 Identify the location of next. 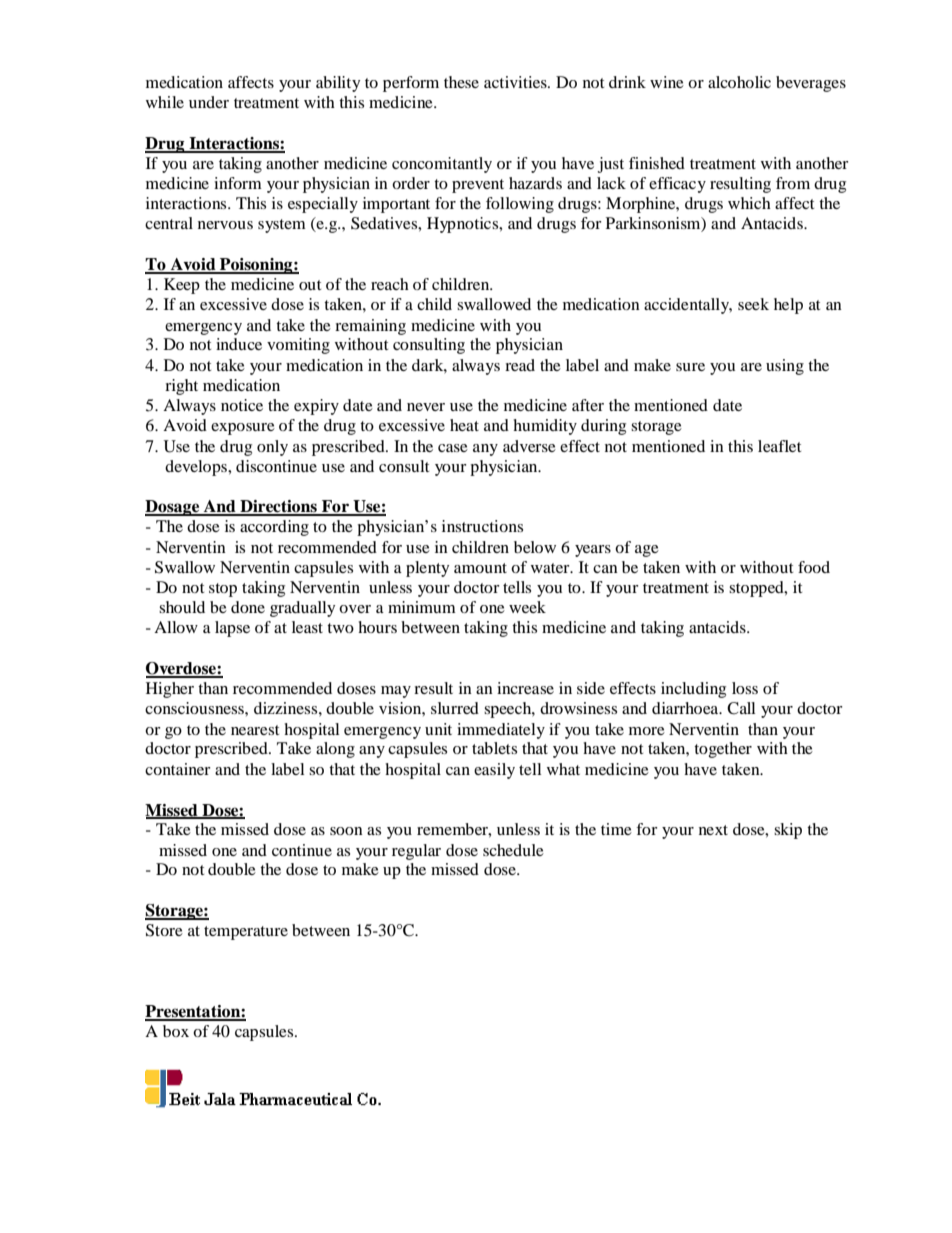
(713, 830).
